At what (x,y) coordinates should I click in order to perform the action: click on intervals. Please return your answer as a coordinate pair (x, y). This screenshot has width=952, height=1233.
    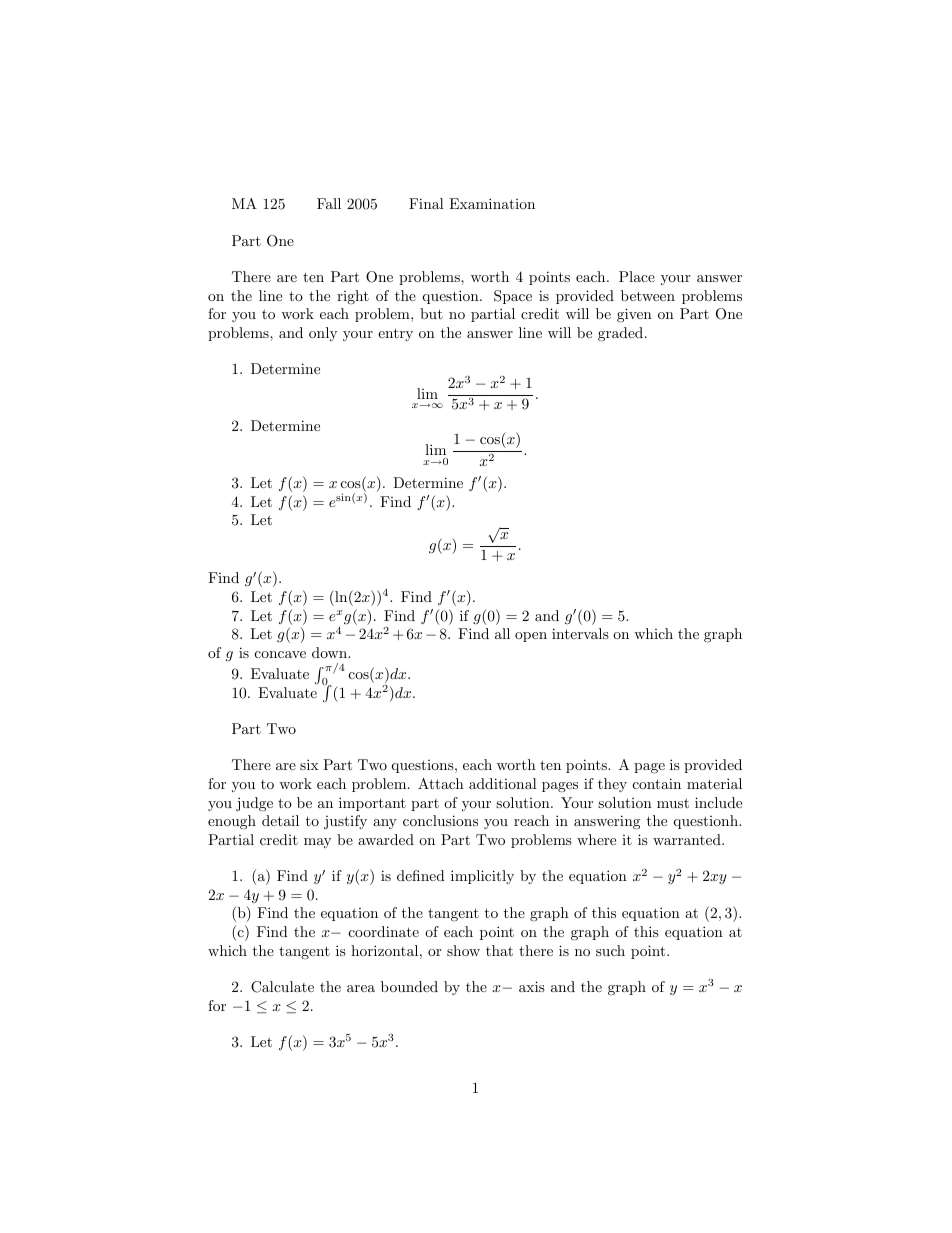
    Looking at the image, I should click on (580, 633).
